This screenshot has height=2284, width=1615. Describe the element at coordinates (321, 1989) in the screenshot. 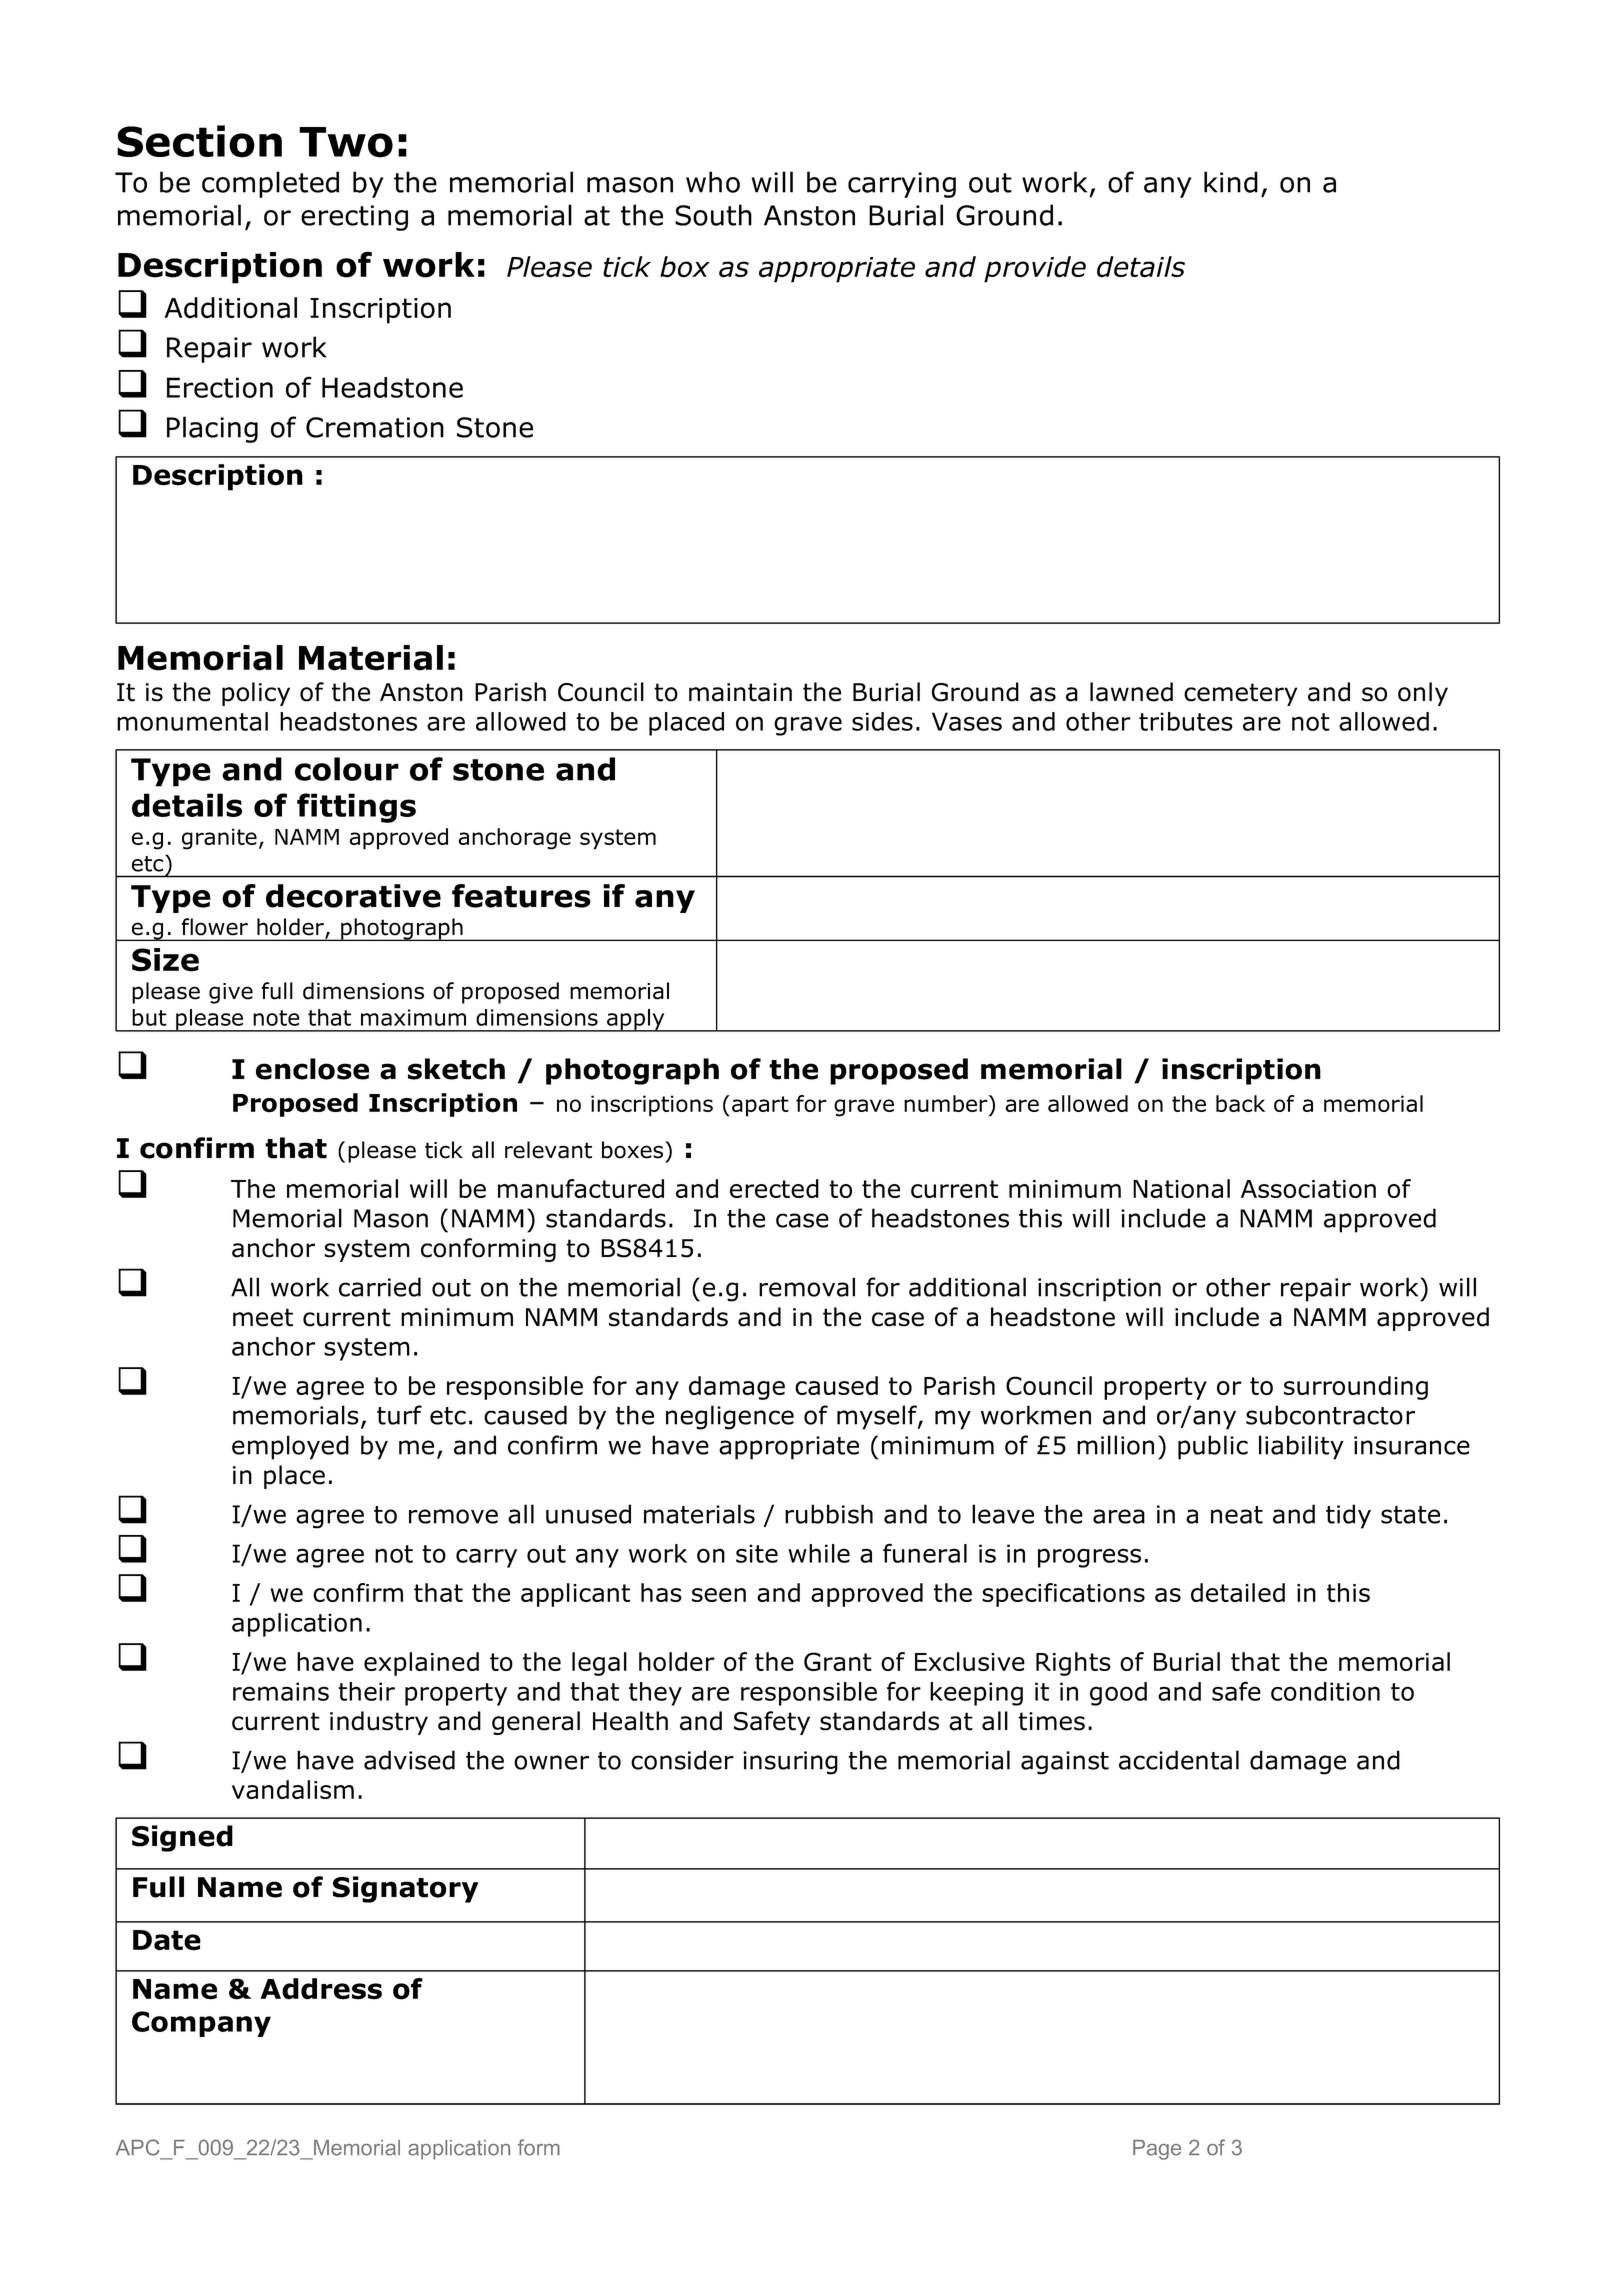

I see `Address` at that location.
